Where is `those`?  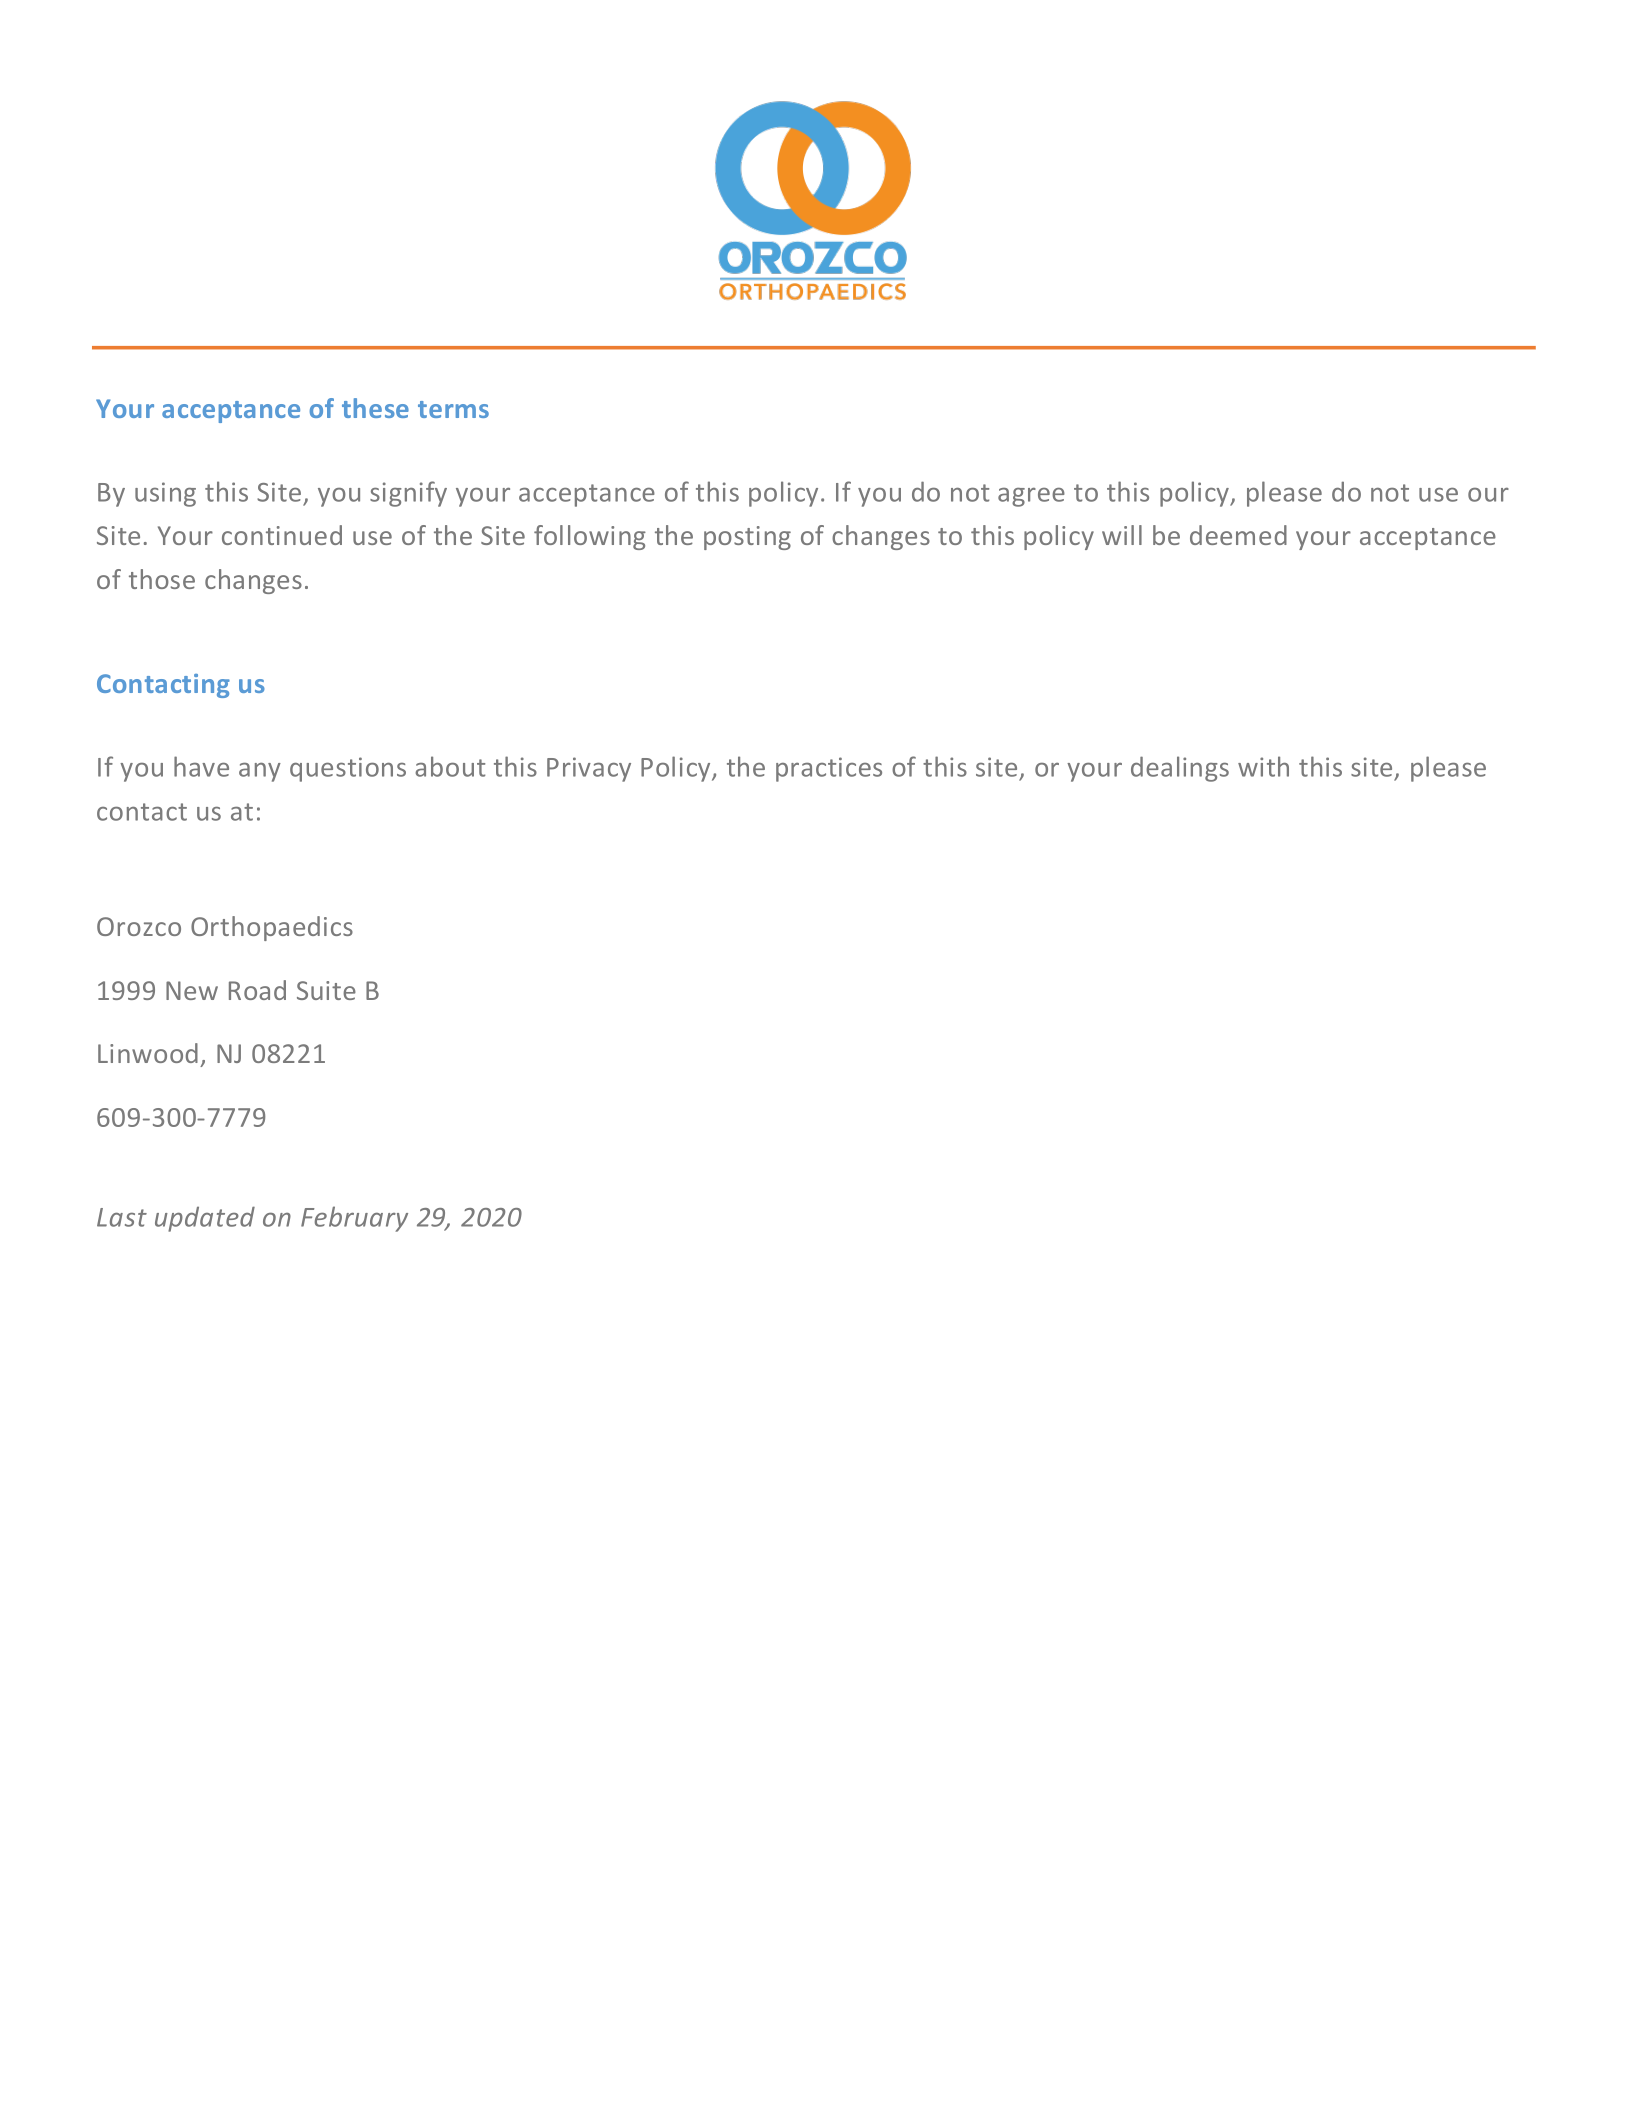 those is located at coordinates (162, 579).
